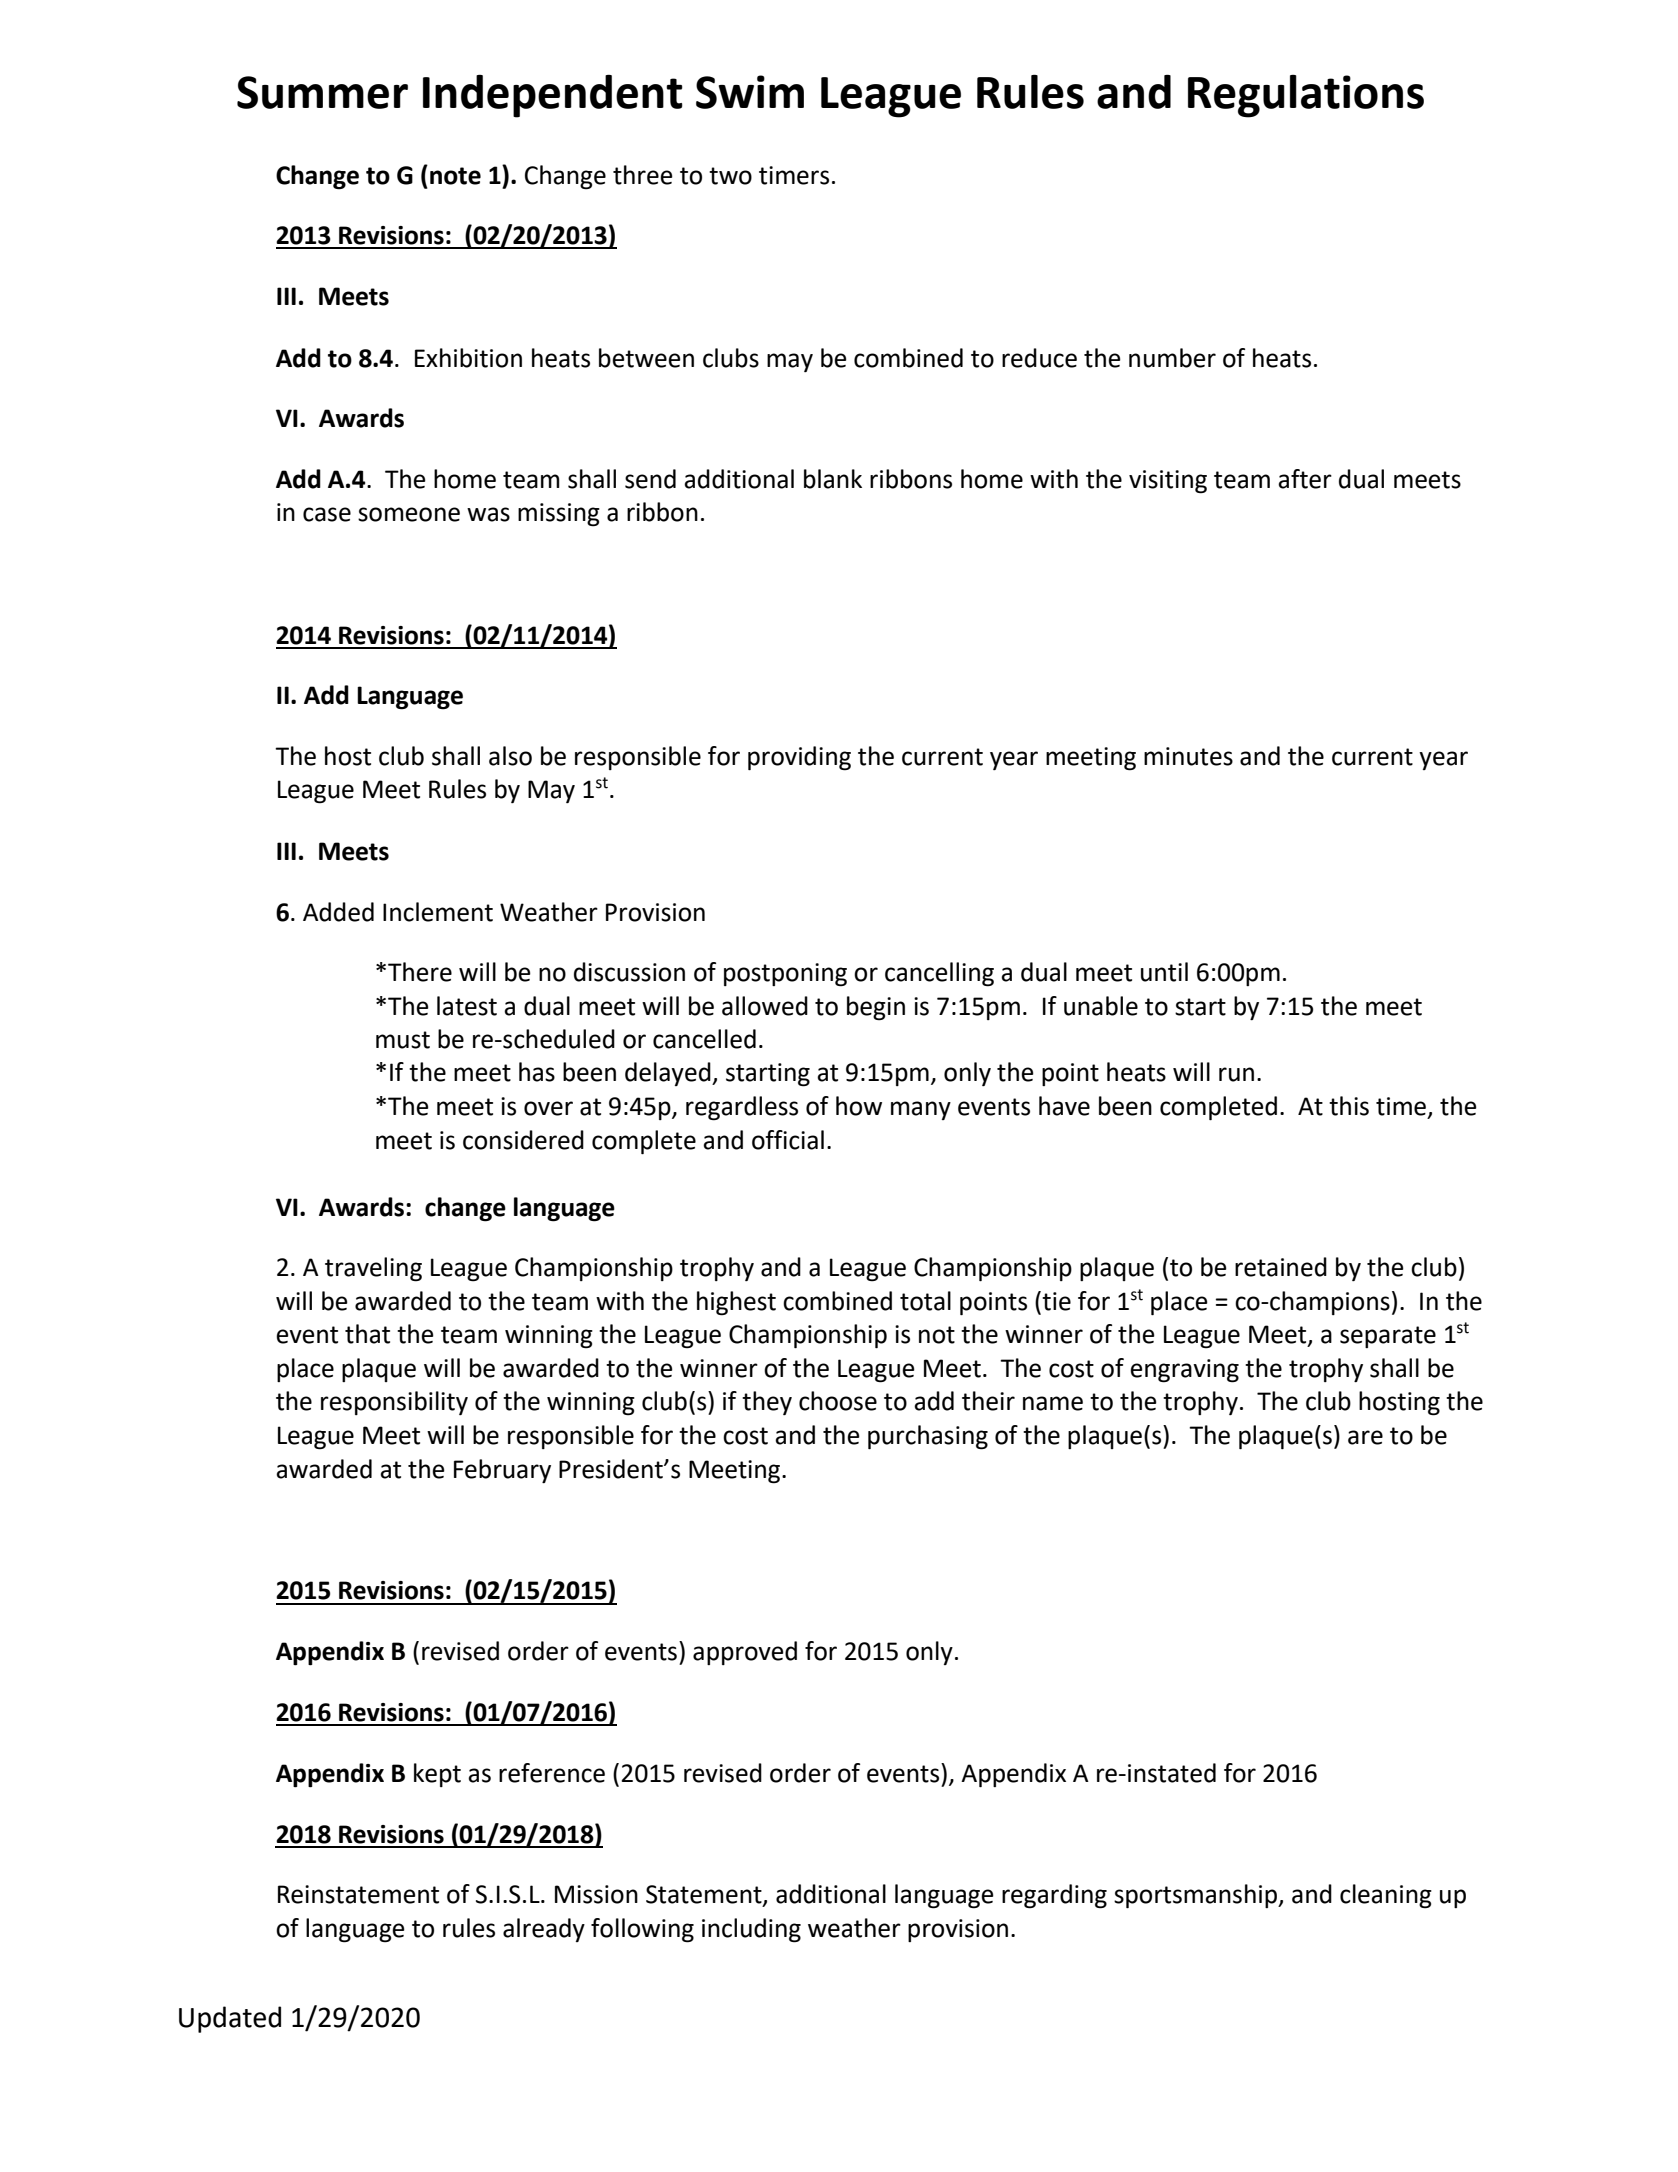  Describe the element at coordinates (322, 92) in the screenshot. I see `Summer` at that location.
